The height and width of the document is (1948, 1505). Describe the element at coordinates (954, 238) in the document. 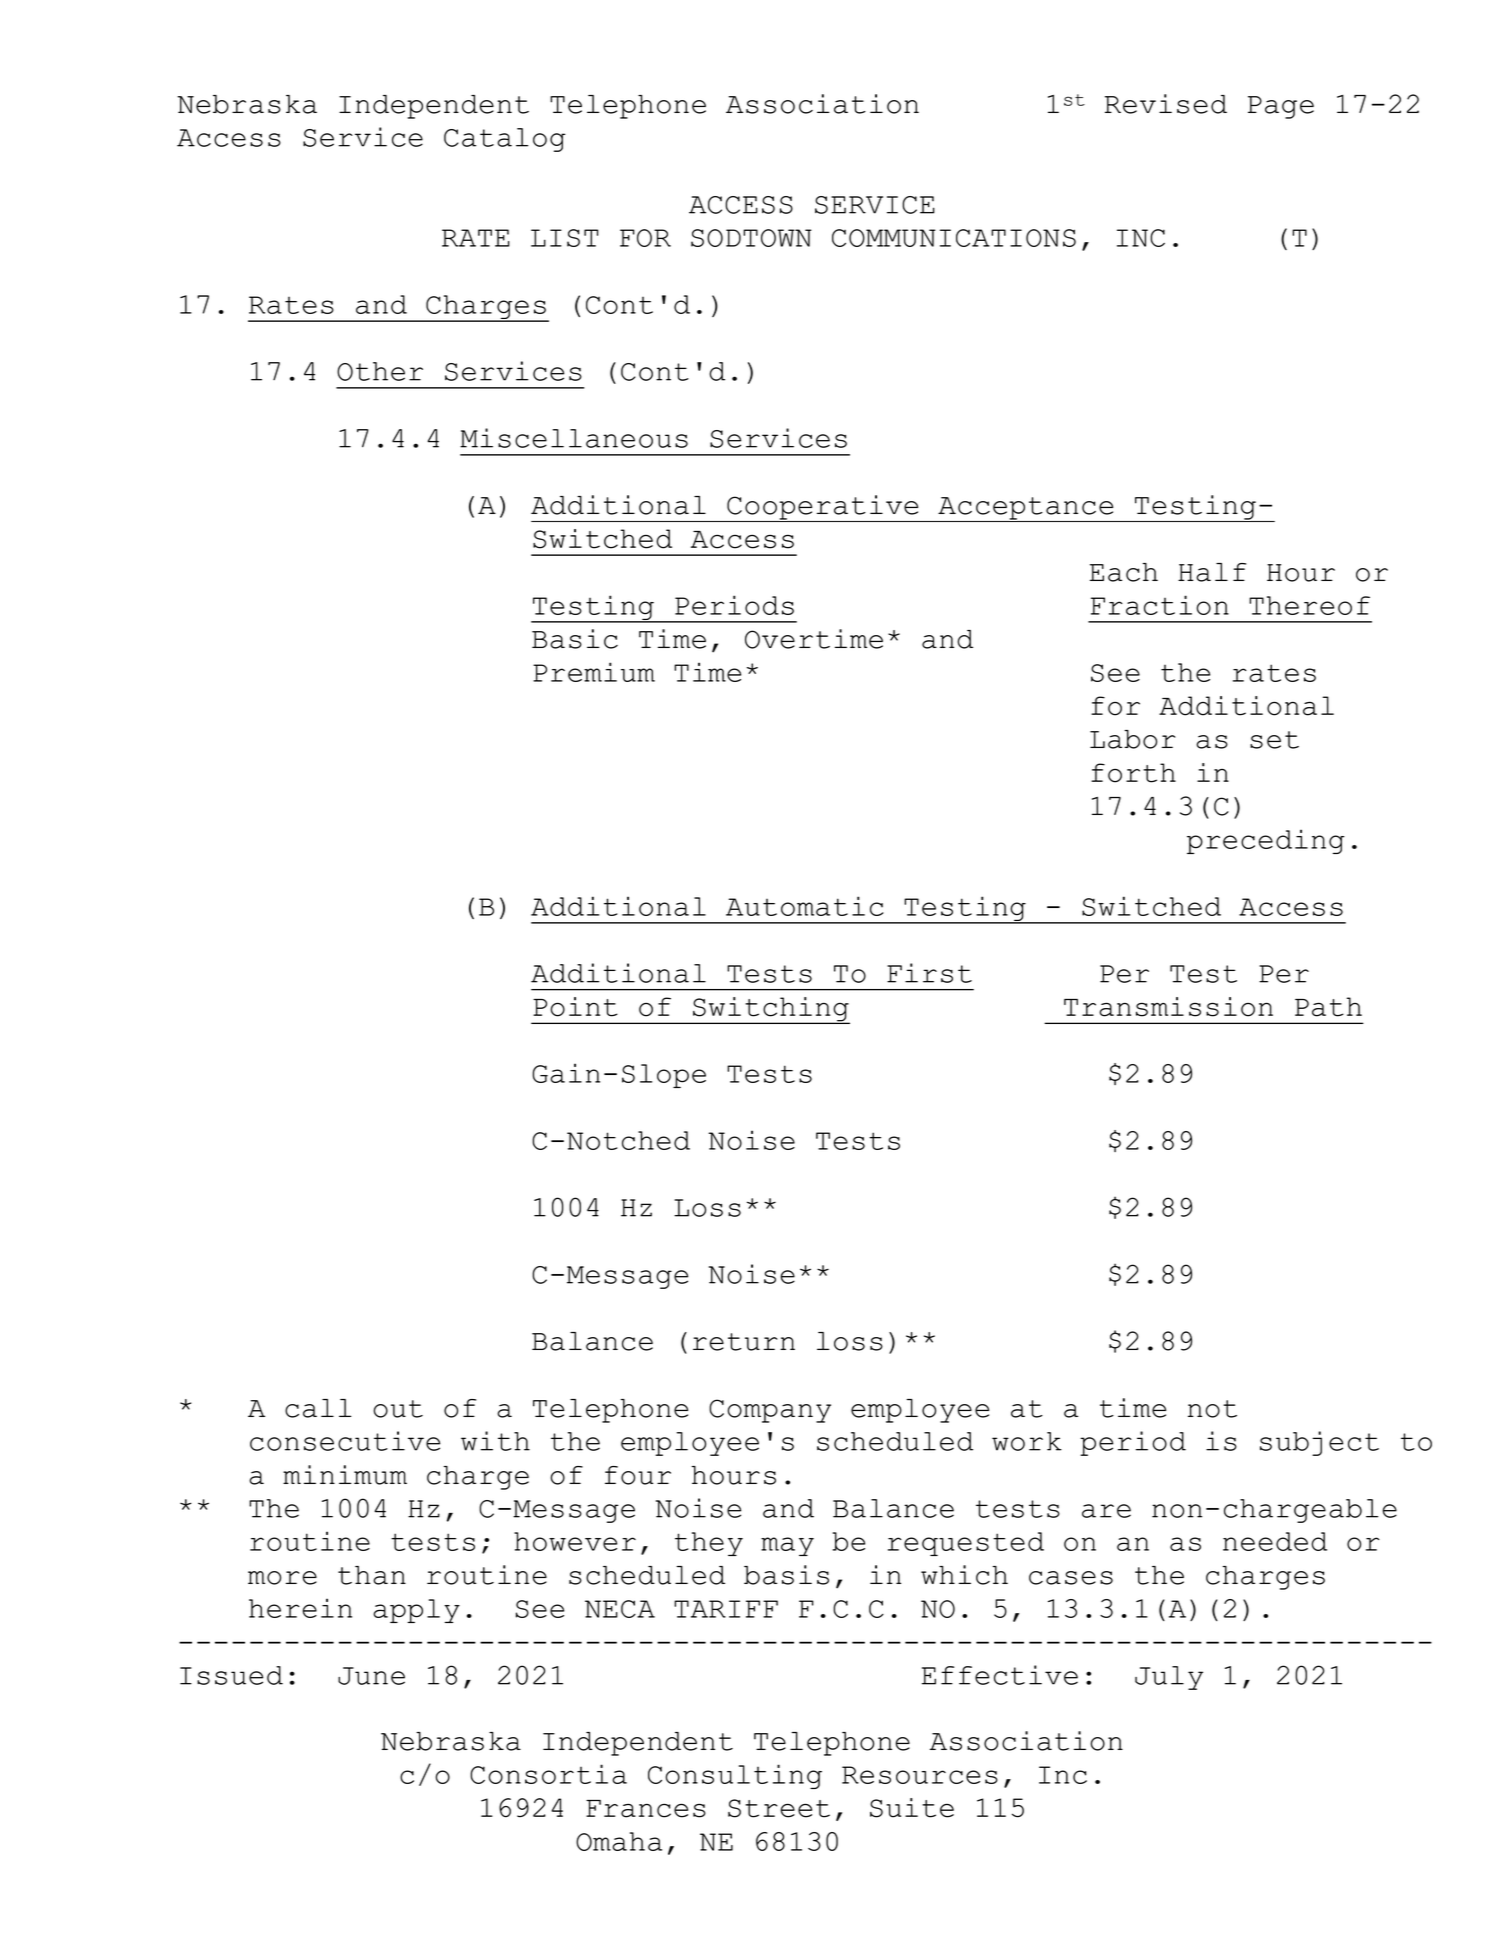

I see `COMMUNICATIONS` at that location.
